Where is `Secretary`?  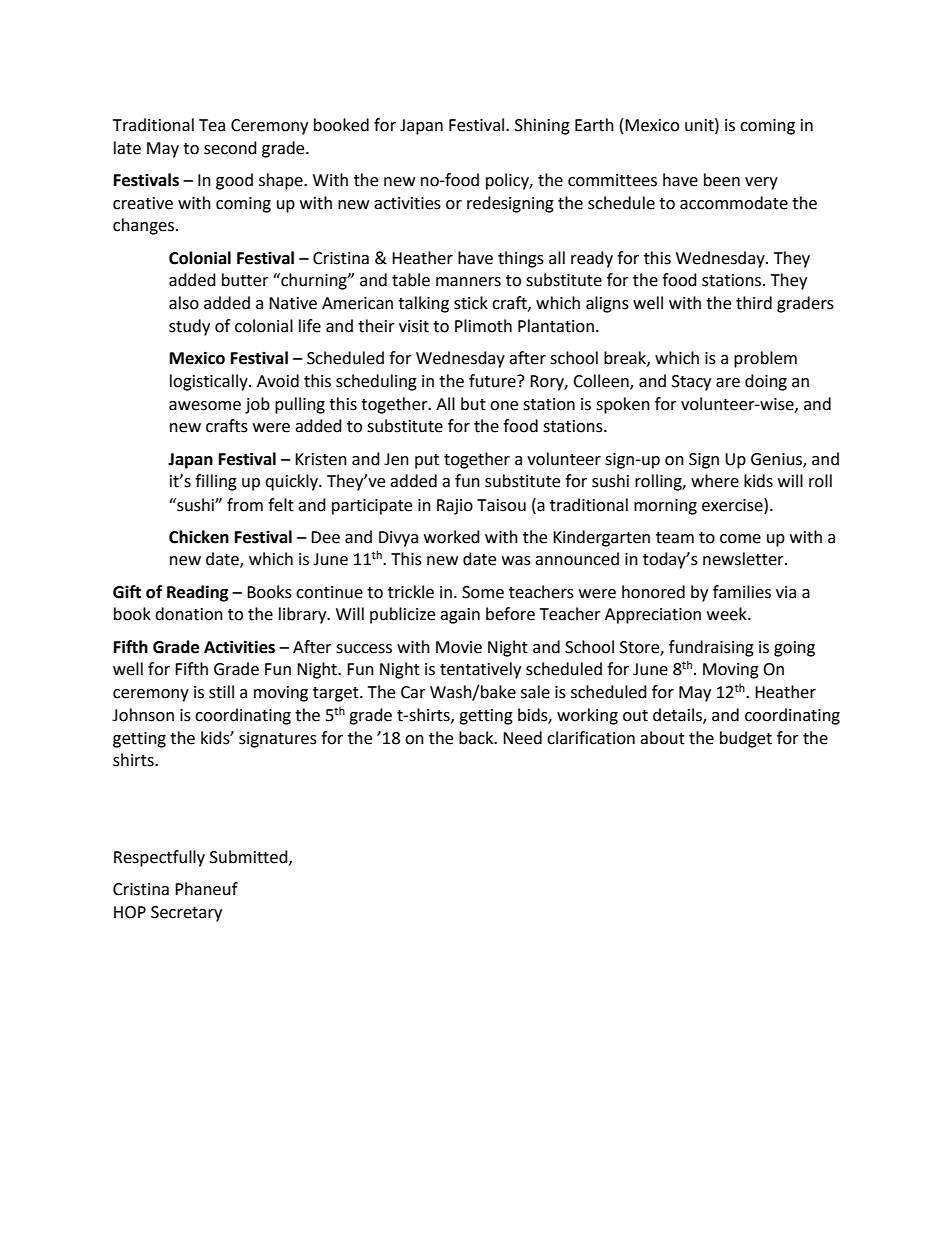 Secretary is located at coordinates (186, 914).
